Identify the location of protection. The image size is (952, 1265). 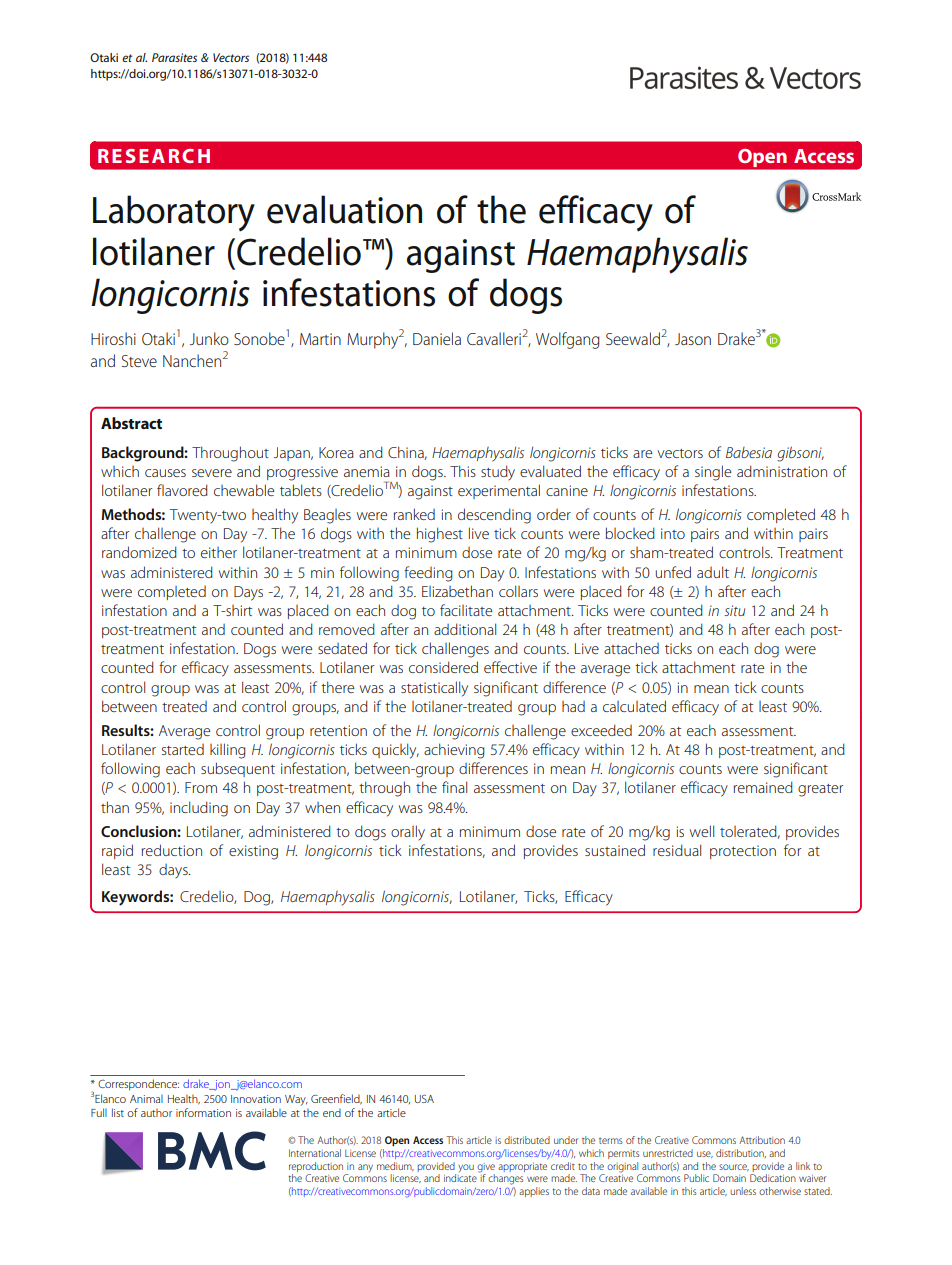
(743, 852).
